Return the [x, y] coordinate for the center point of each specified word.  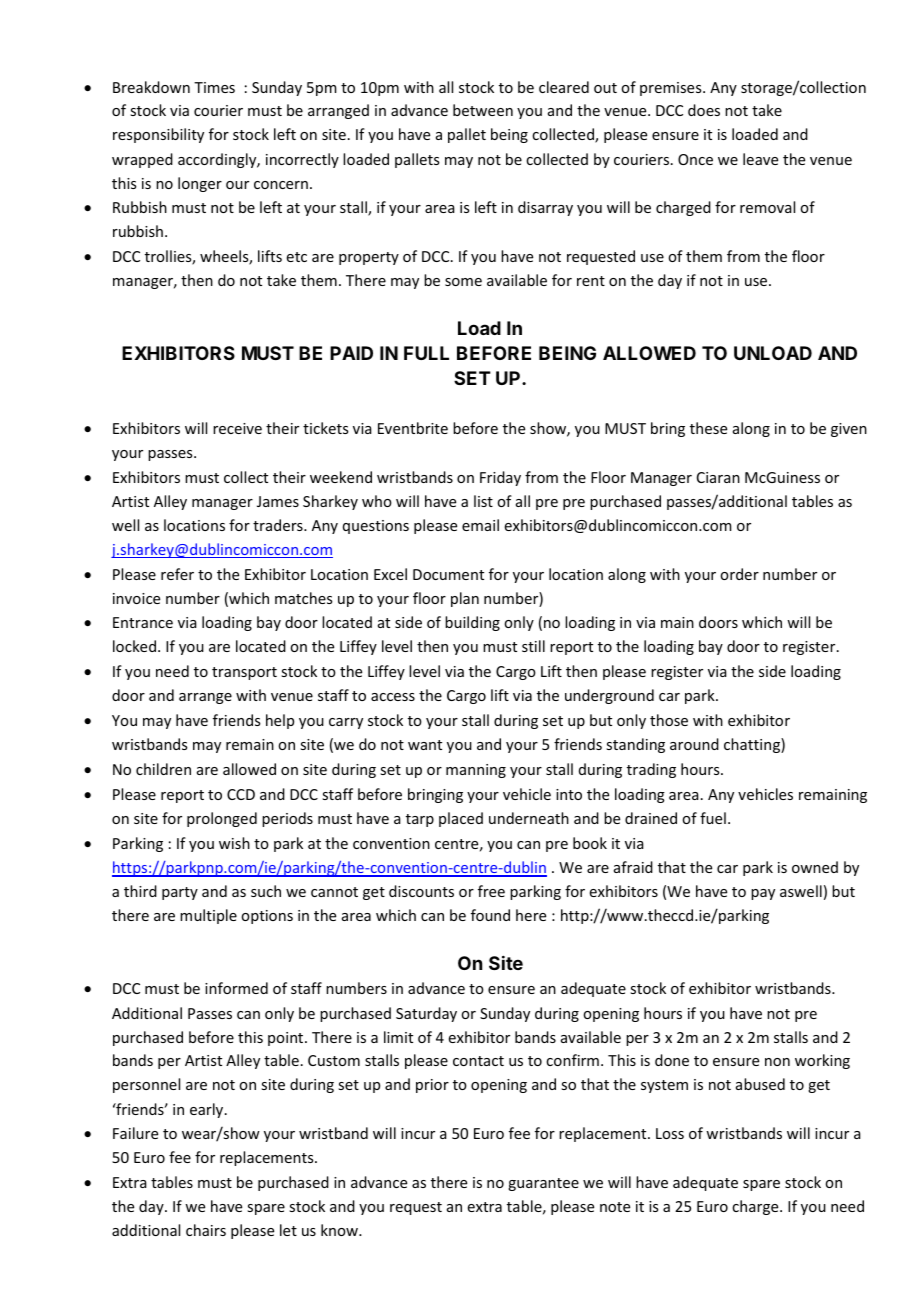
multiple [208, 916]
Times [214, 87]
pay [763, 894]
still [533, 646]
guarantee [543, 1184]
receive [237, 428]
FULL [426, 353]
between [483, 110]
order [739, 574]
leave [760, 159]
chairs [206, 1230]
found [490, 915]
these [708, 428]
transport [244, 673]
